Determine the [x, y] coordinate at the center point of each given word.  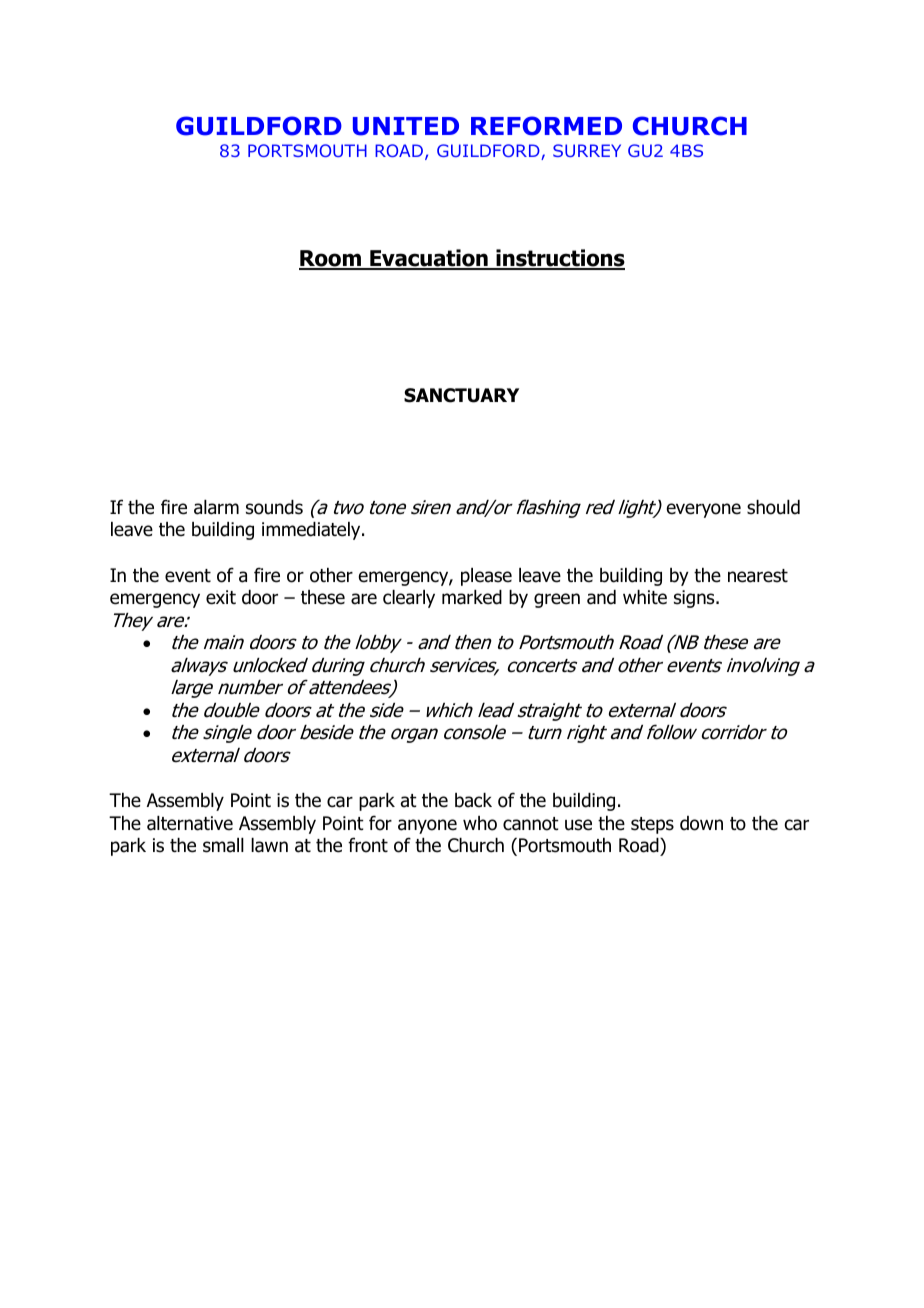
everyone [704, 510]
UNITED [406, 126]
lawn [269, 845]
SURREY [587, 150]
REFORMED [546, 126]
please [486, 577]
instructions [559, 259]
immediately [312, 531]
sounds [274, 507]
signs [695, 599]
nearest [758, 576]
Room [331, 259]
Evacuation [429, 259]
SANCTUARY [461, 395]
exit [221, 597]
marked [472, 597]
